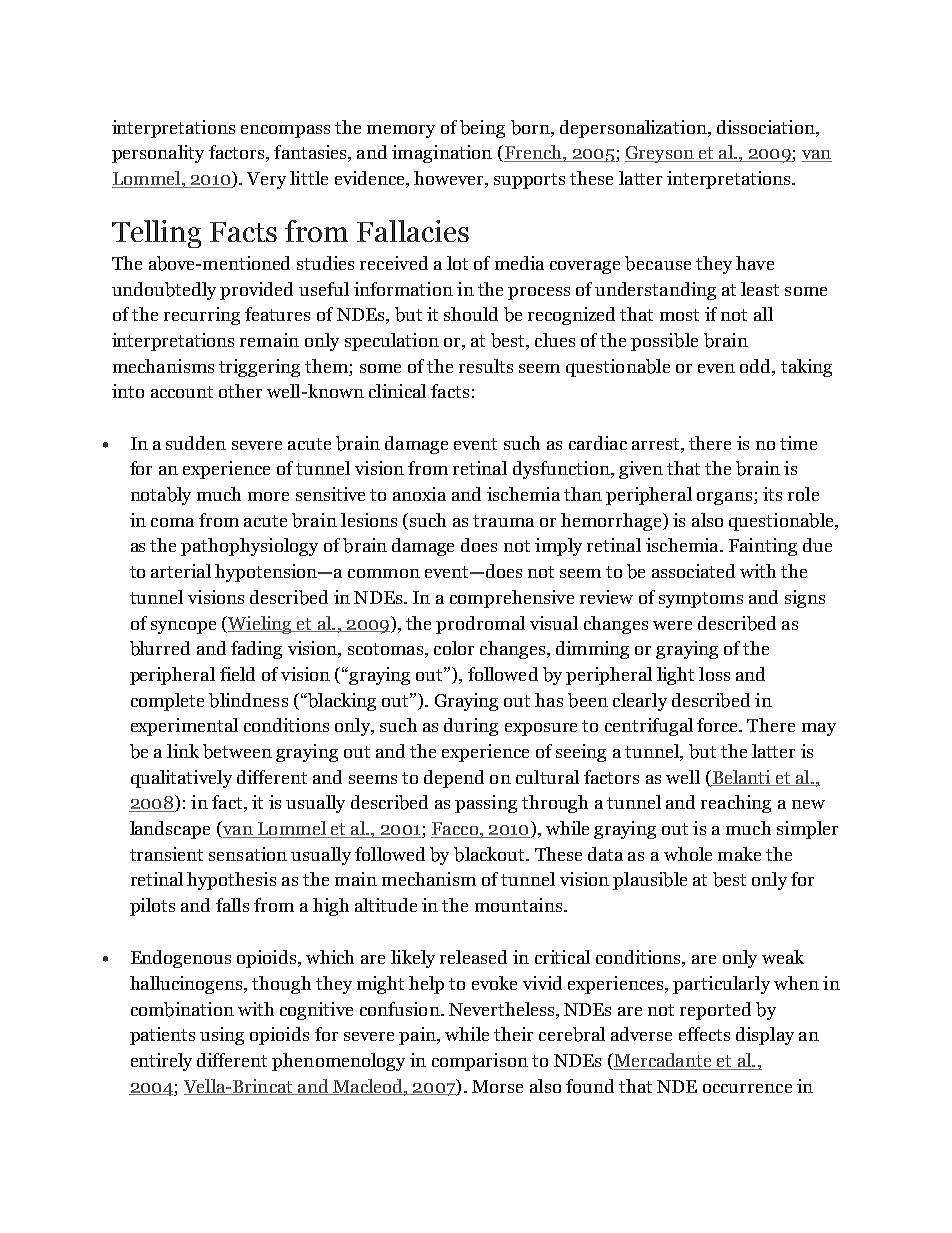 This screenshot has width=952, height=1233. Describe the element at coordinates (158, 154) in the screenshot. I see `personality` at that location.
